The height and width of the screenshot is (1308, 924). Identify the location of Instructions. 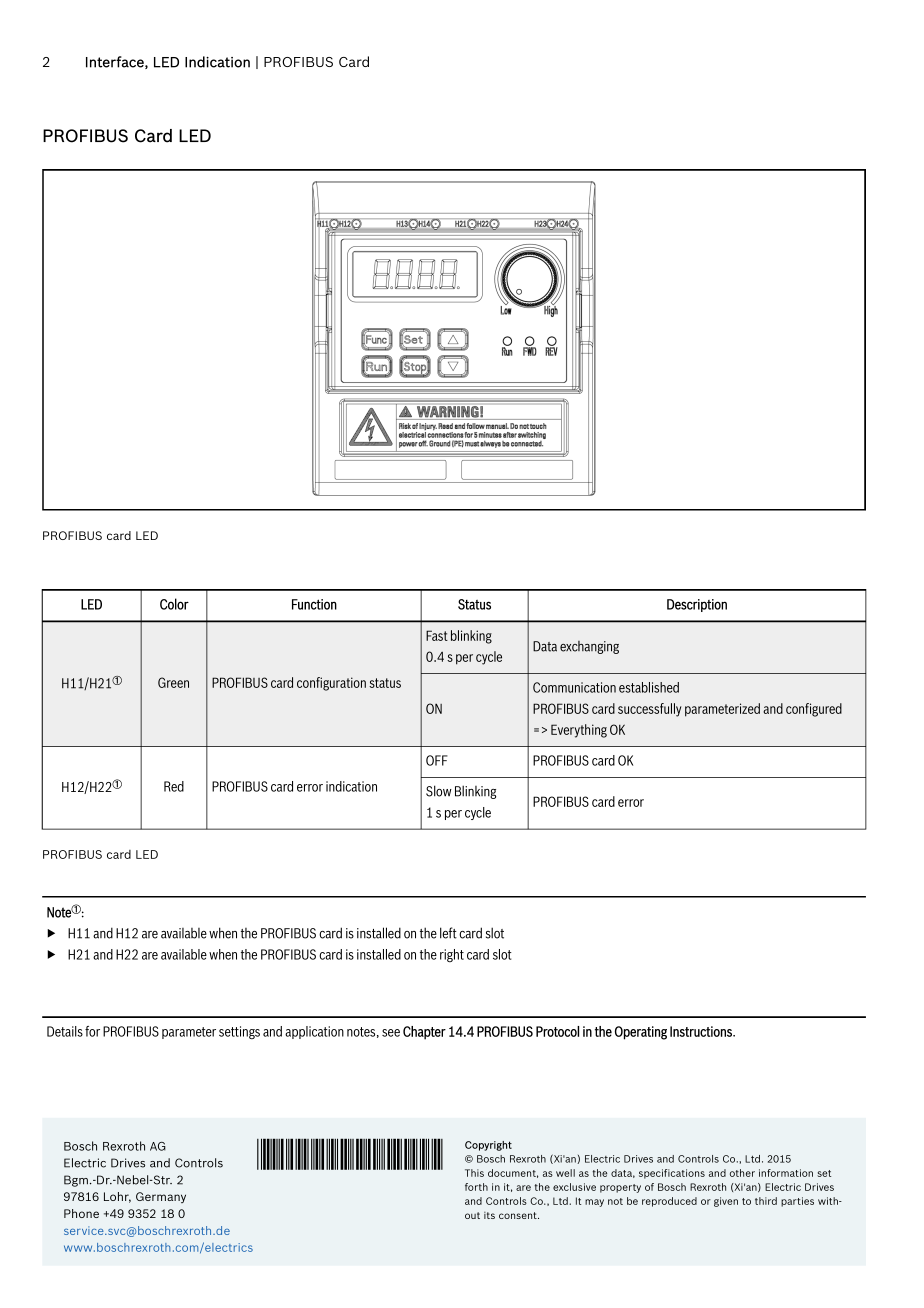
(702, 1031).
